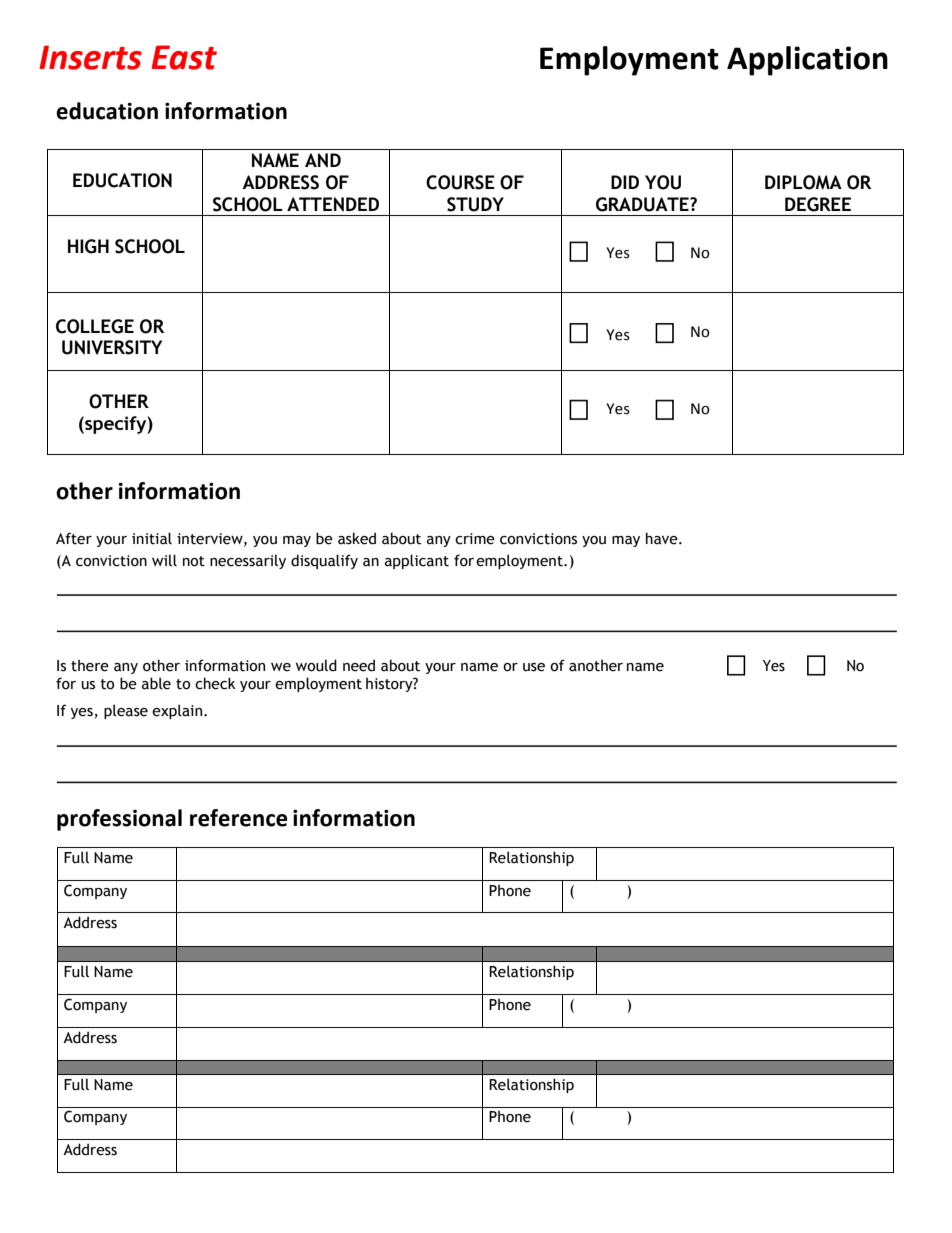 Image resolution: width=952 pixels, height=1233 pixels. What do you see at coordinates (95, 326) in the document?
I see `COLLEGE` at bounding box center [95, 326].
